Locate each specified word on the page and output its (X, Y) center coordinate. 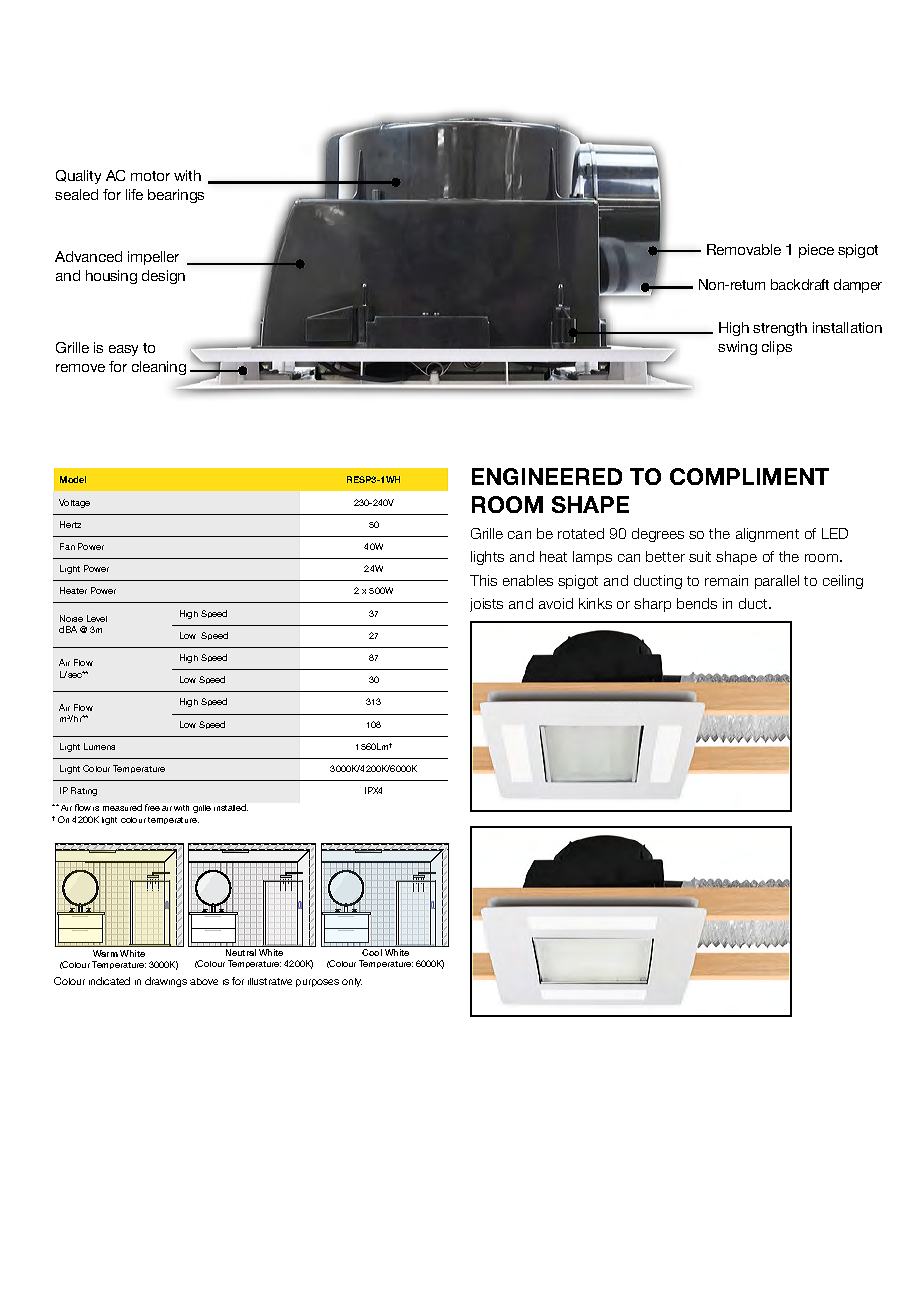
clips (777, 348)
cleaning (159, 368)
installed (231, 807)
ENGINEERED (547, 476)
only (352, 982)
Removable (744, 249)
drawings (166, 982)
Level (97, 618)
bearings (176, 196)
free (152, 807)
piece (816, 251)
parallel (777, 582)
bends (697, 603)
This (483, 580)
